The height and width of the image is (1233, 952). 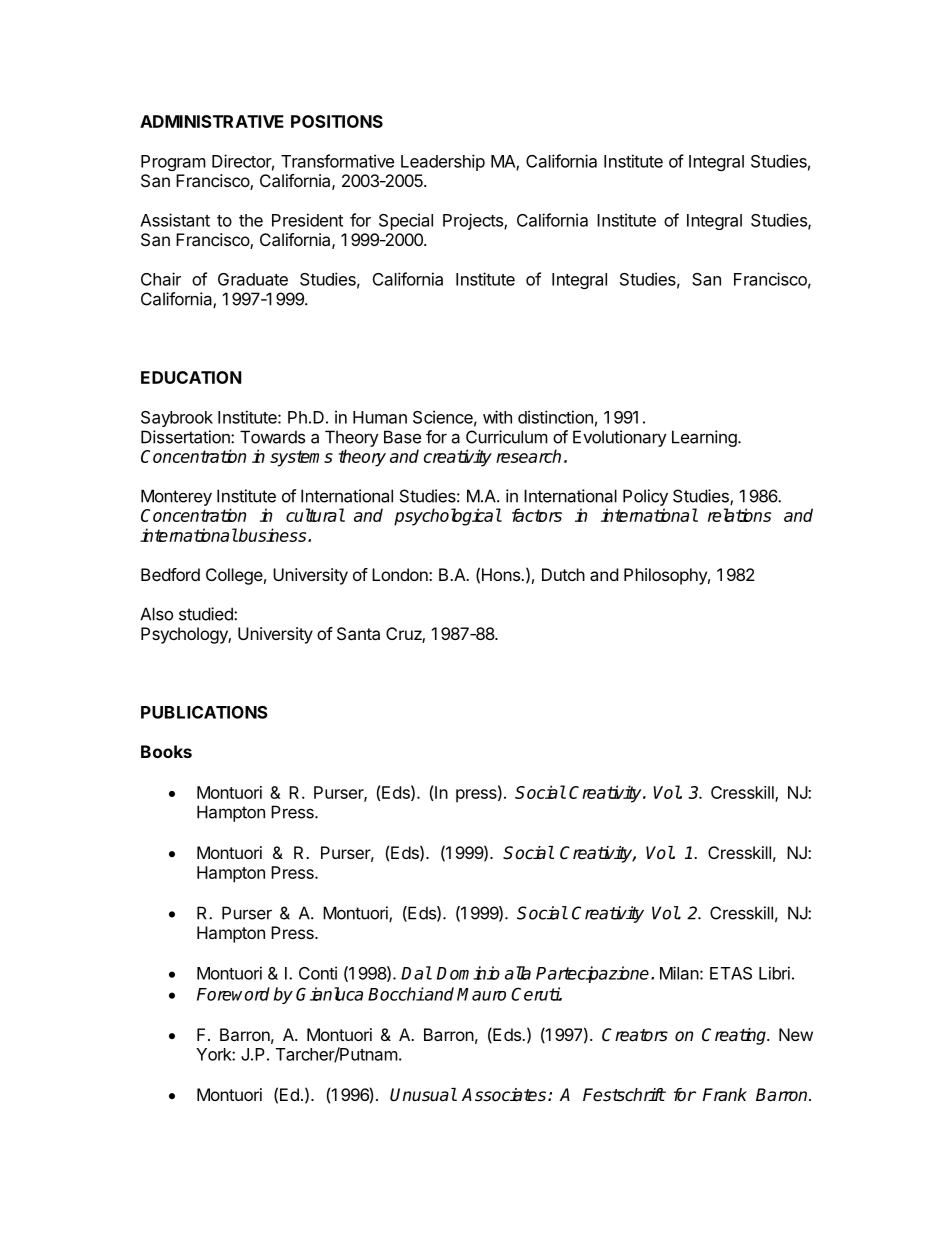 What do you see at coordinates (563, 574) in the image?
I see `Dutch` at bounding box center [563, 574].
